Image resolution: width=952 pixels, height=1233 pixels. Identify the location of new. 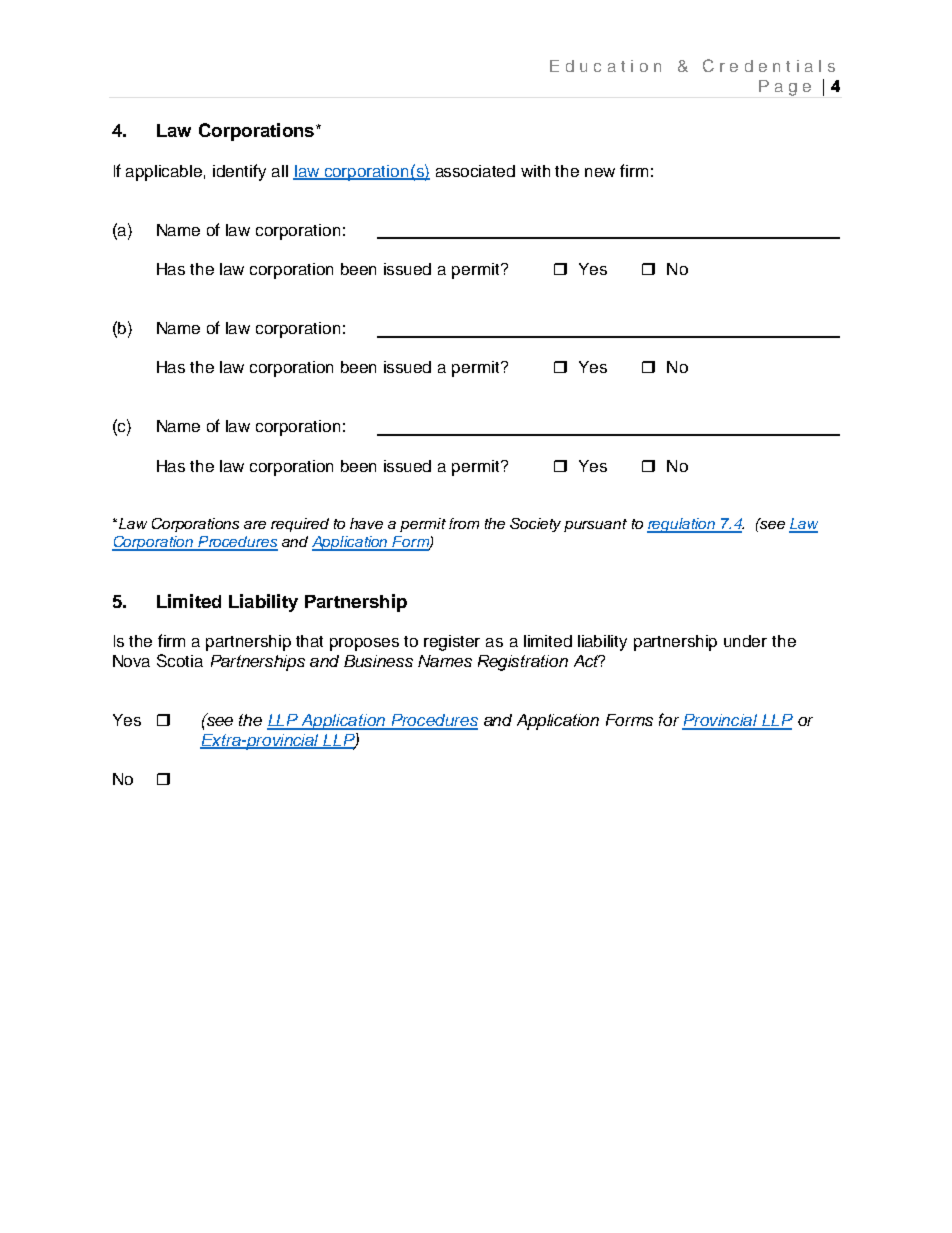
(600, 172).
